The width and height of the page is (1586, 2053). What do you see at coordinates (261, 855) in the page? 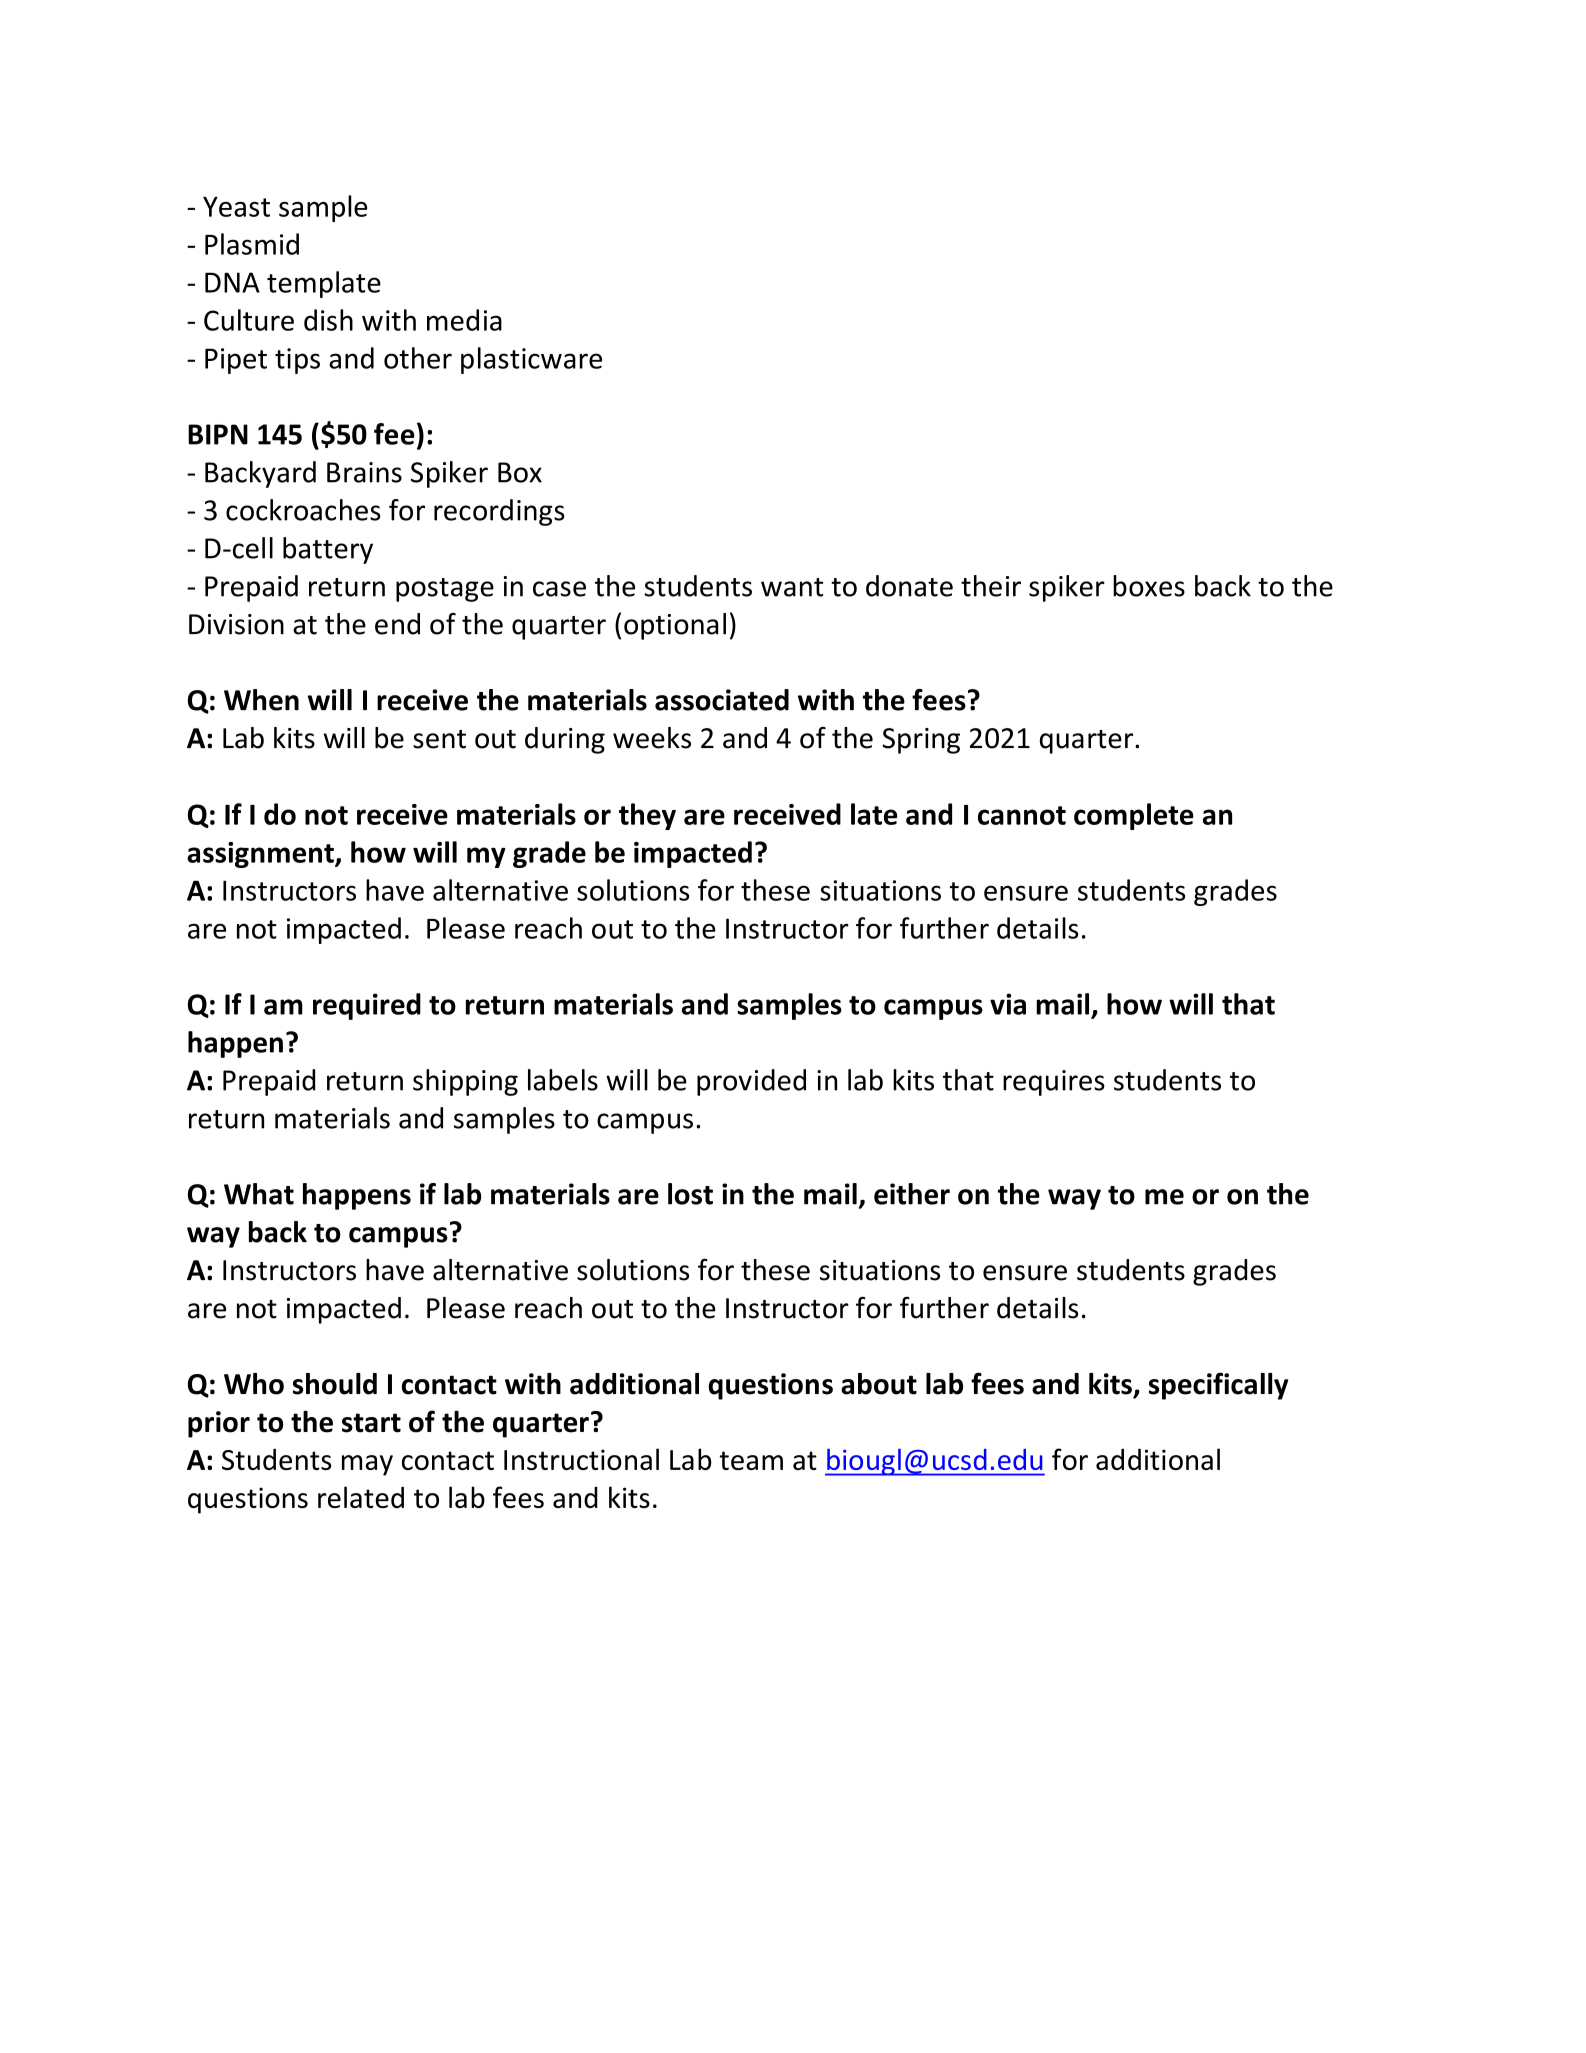
I see `assignment` at bounding box center [261, 855].
